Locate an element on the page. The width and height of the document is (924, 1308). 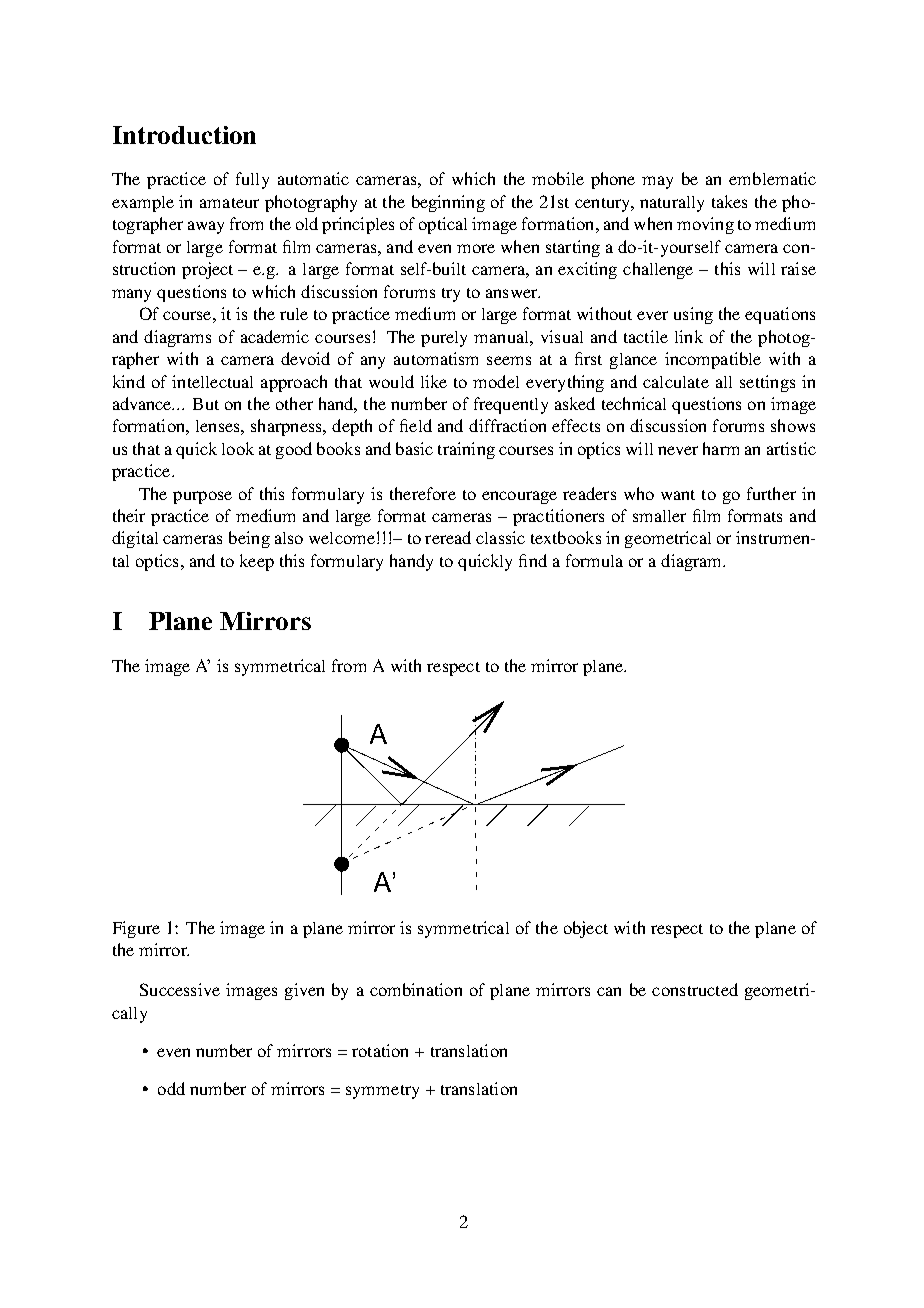
constructed is located at coordinates (695, 989).
